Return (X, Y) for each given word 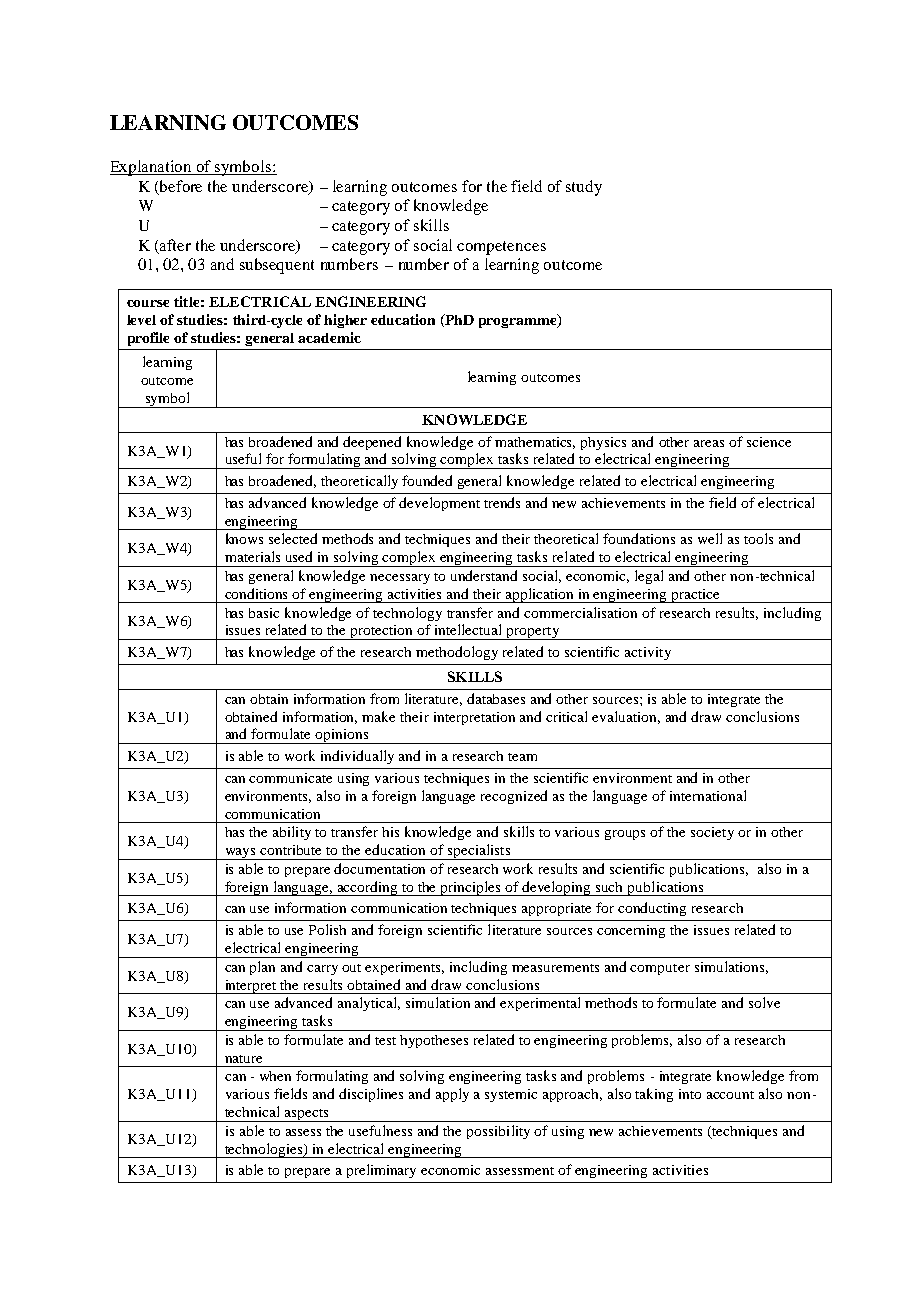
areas (709, 443)
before (181, 186)
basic (264, 613)
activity (648, 653)
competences (501, 248)
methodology (457, 653)
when (275, 1076)
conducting (652, 909)
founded (427, 480)
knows (244, 538)
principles (471, 888)
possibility (498, 1132)
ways (240, 854)
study (584, 188)
